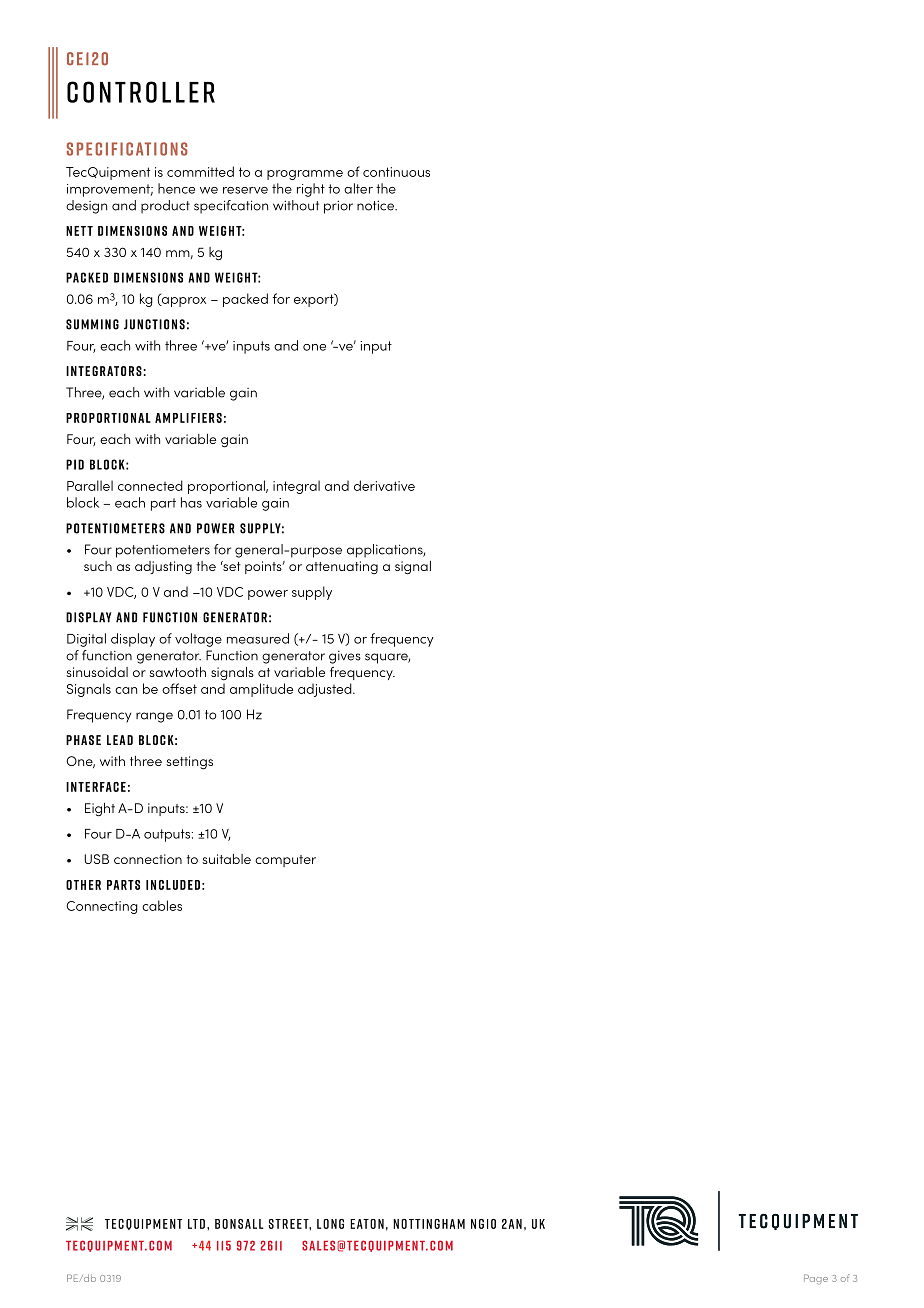 Image resolution: width=924 pixels, height=1308 pixels. What do you see at coordinates (196, 1224) in the page?
I see `Ltd` at bounding box center [196, 1224].
